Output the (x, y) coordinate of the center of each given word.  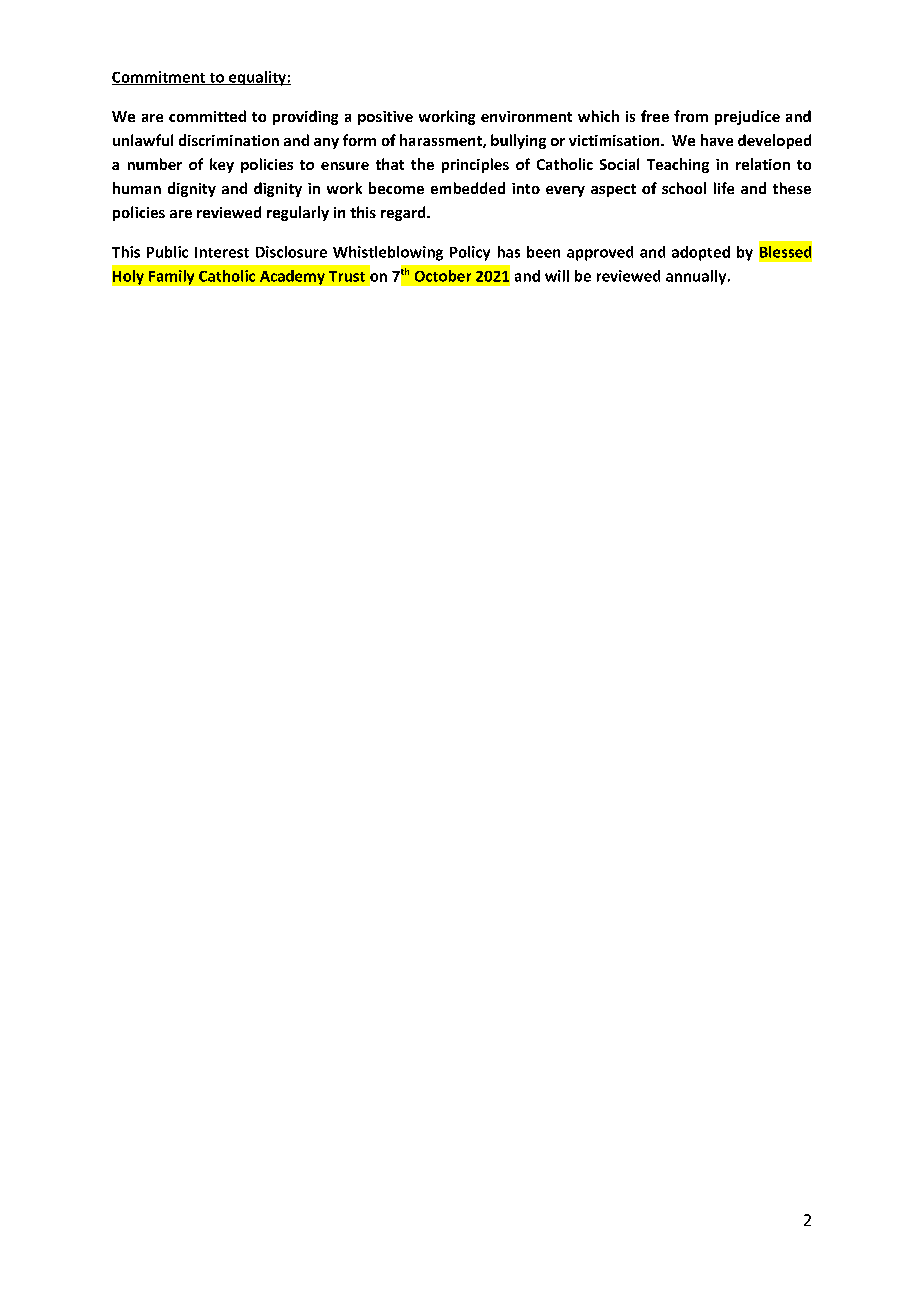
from (691, 116)
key (222, 165)
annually (697, 277)
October (443, 276)
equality (257, 78)
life (724, 188)
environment (526, 116)
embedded (468, 188)
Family (171, 277)
